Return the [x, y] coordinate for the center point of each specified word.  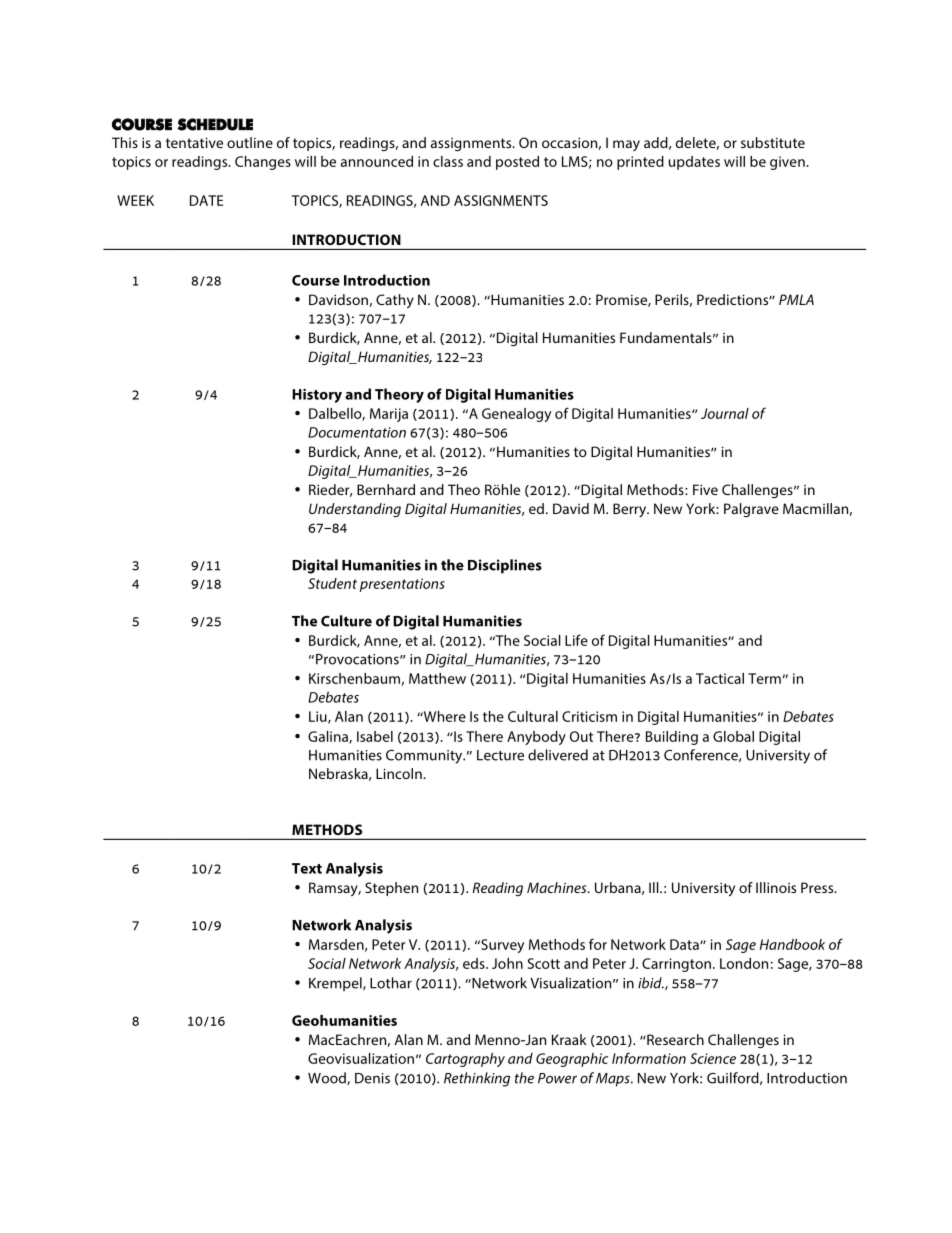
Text [307, 868]
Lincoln [400, 773]
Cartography [465, 1060]
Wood [328, 1078]
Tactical [720, 678]
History [317, 396]
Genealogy [516, 415]
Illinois [776, 887]
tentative [194, 142]
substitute [773, 142]
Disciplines [505, 566]
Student [332, 583]
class [448, 161]
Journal [725, 413]
